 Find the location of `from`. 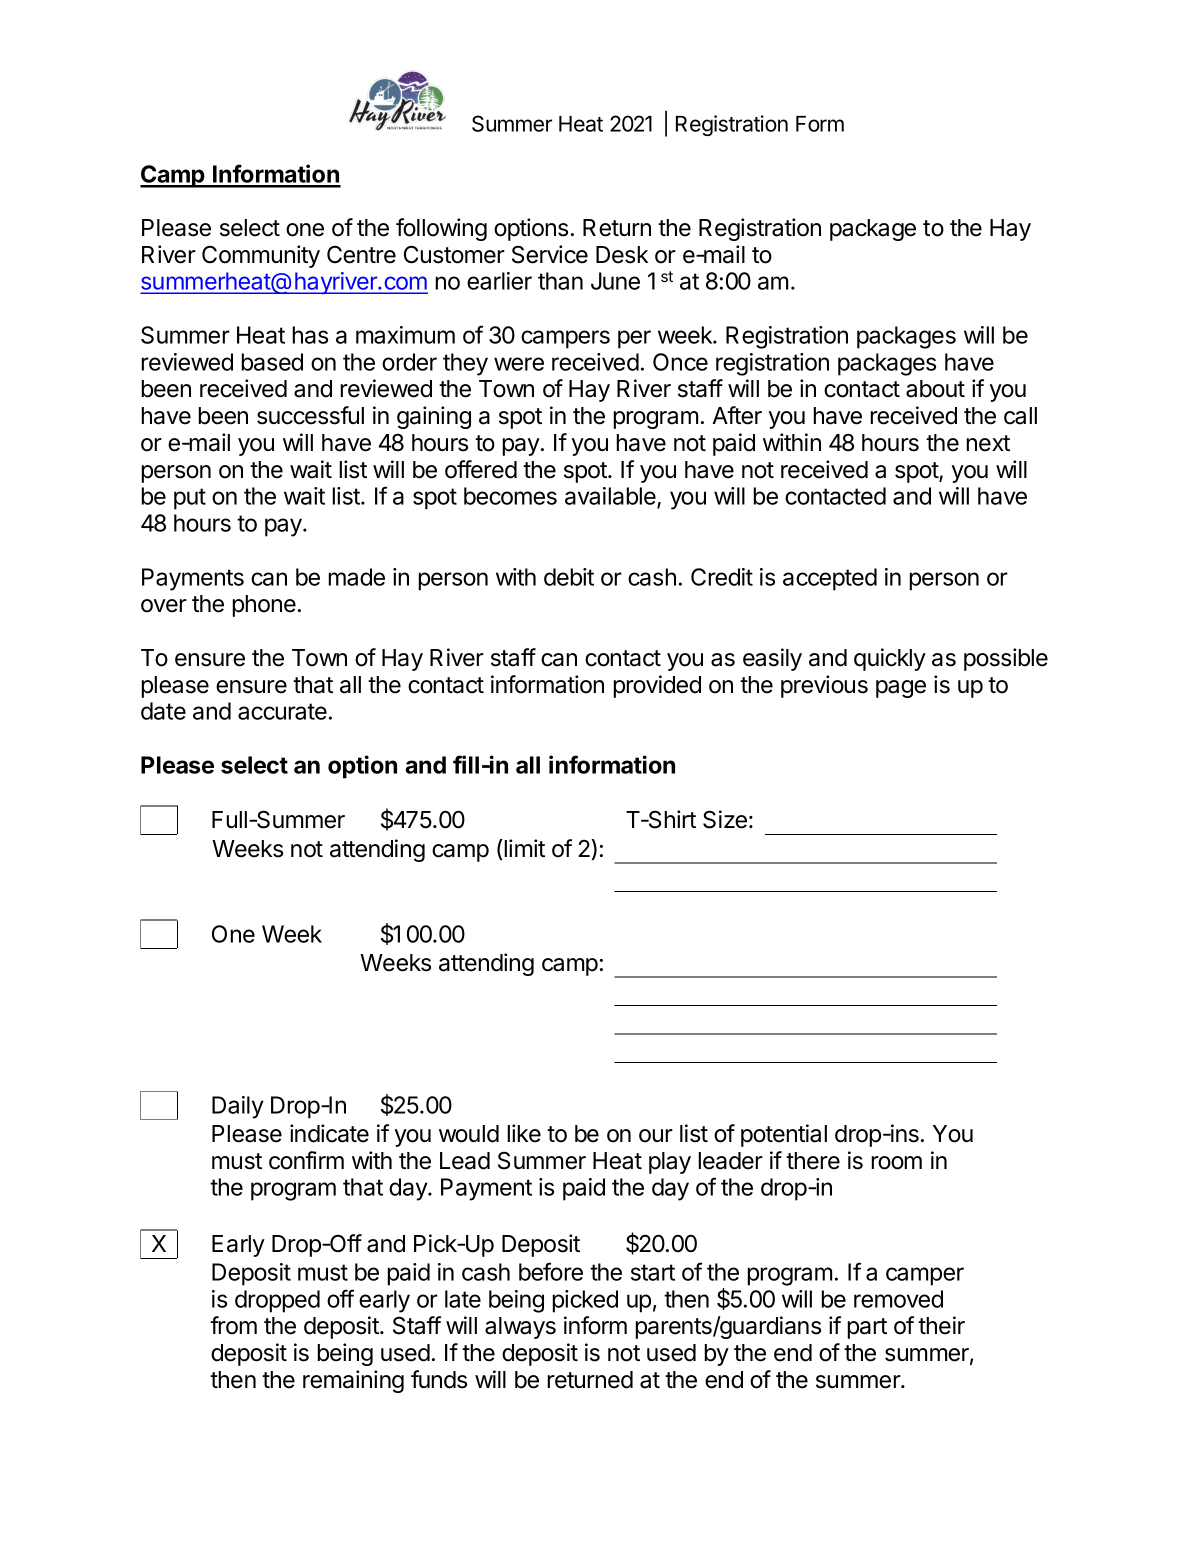

from is located at coordinates (233, 1325).
